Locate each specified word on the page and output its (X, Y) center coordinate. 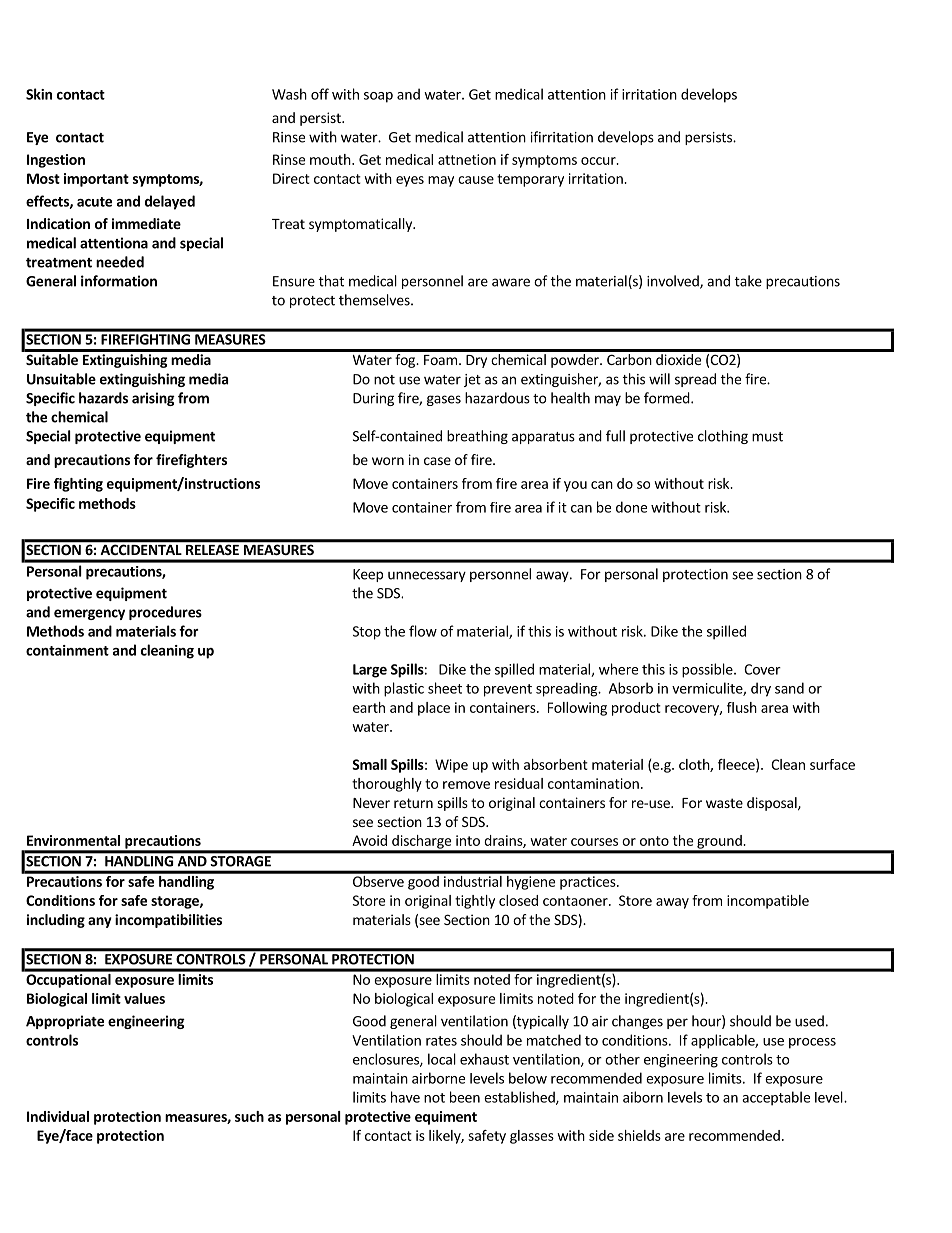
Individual (58, 1116)
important (96, 180)
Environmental (73, 840)
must (767, 437)
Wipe (451, 766)
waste (724, 803)
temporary (530, 180)
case (437, 461)
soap (378, 97)
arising (153, 399)
